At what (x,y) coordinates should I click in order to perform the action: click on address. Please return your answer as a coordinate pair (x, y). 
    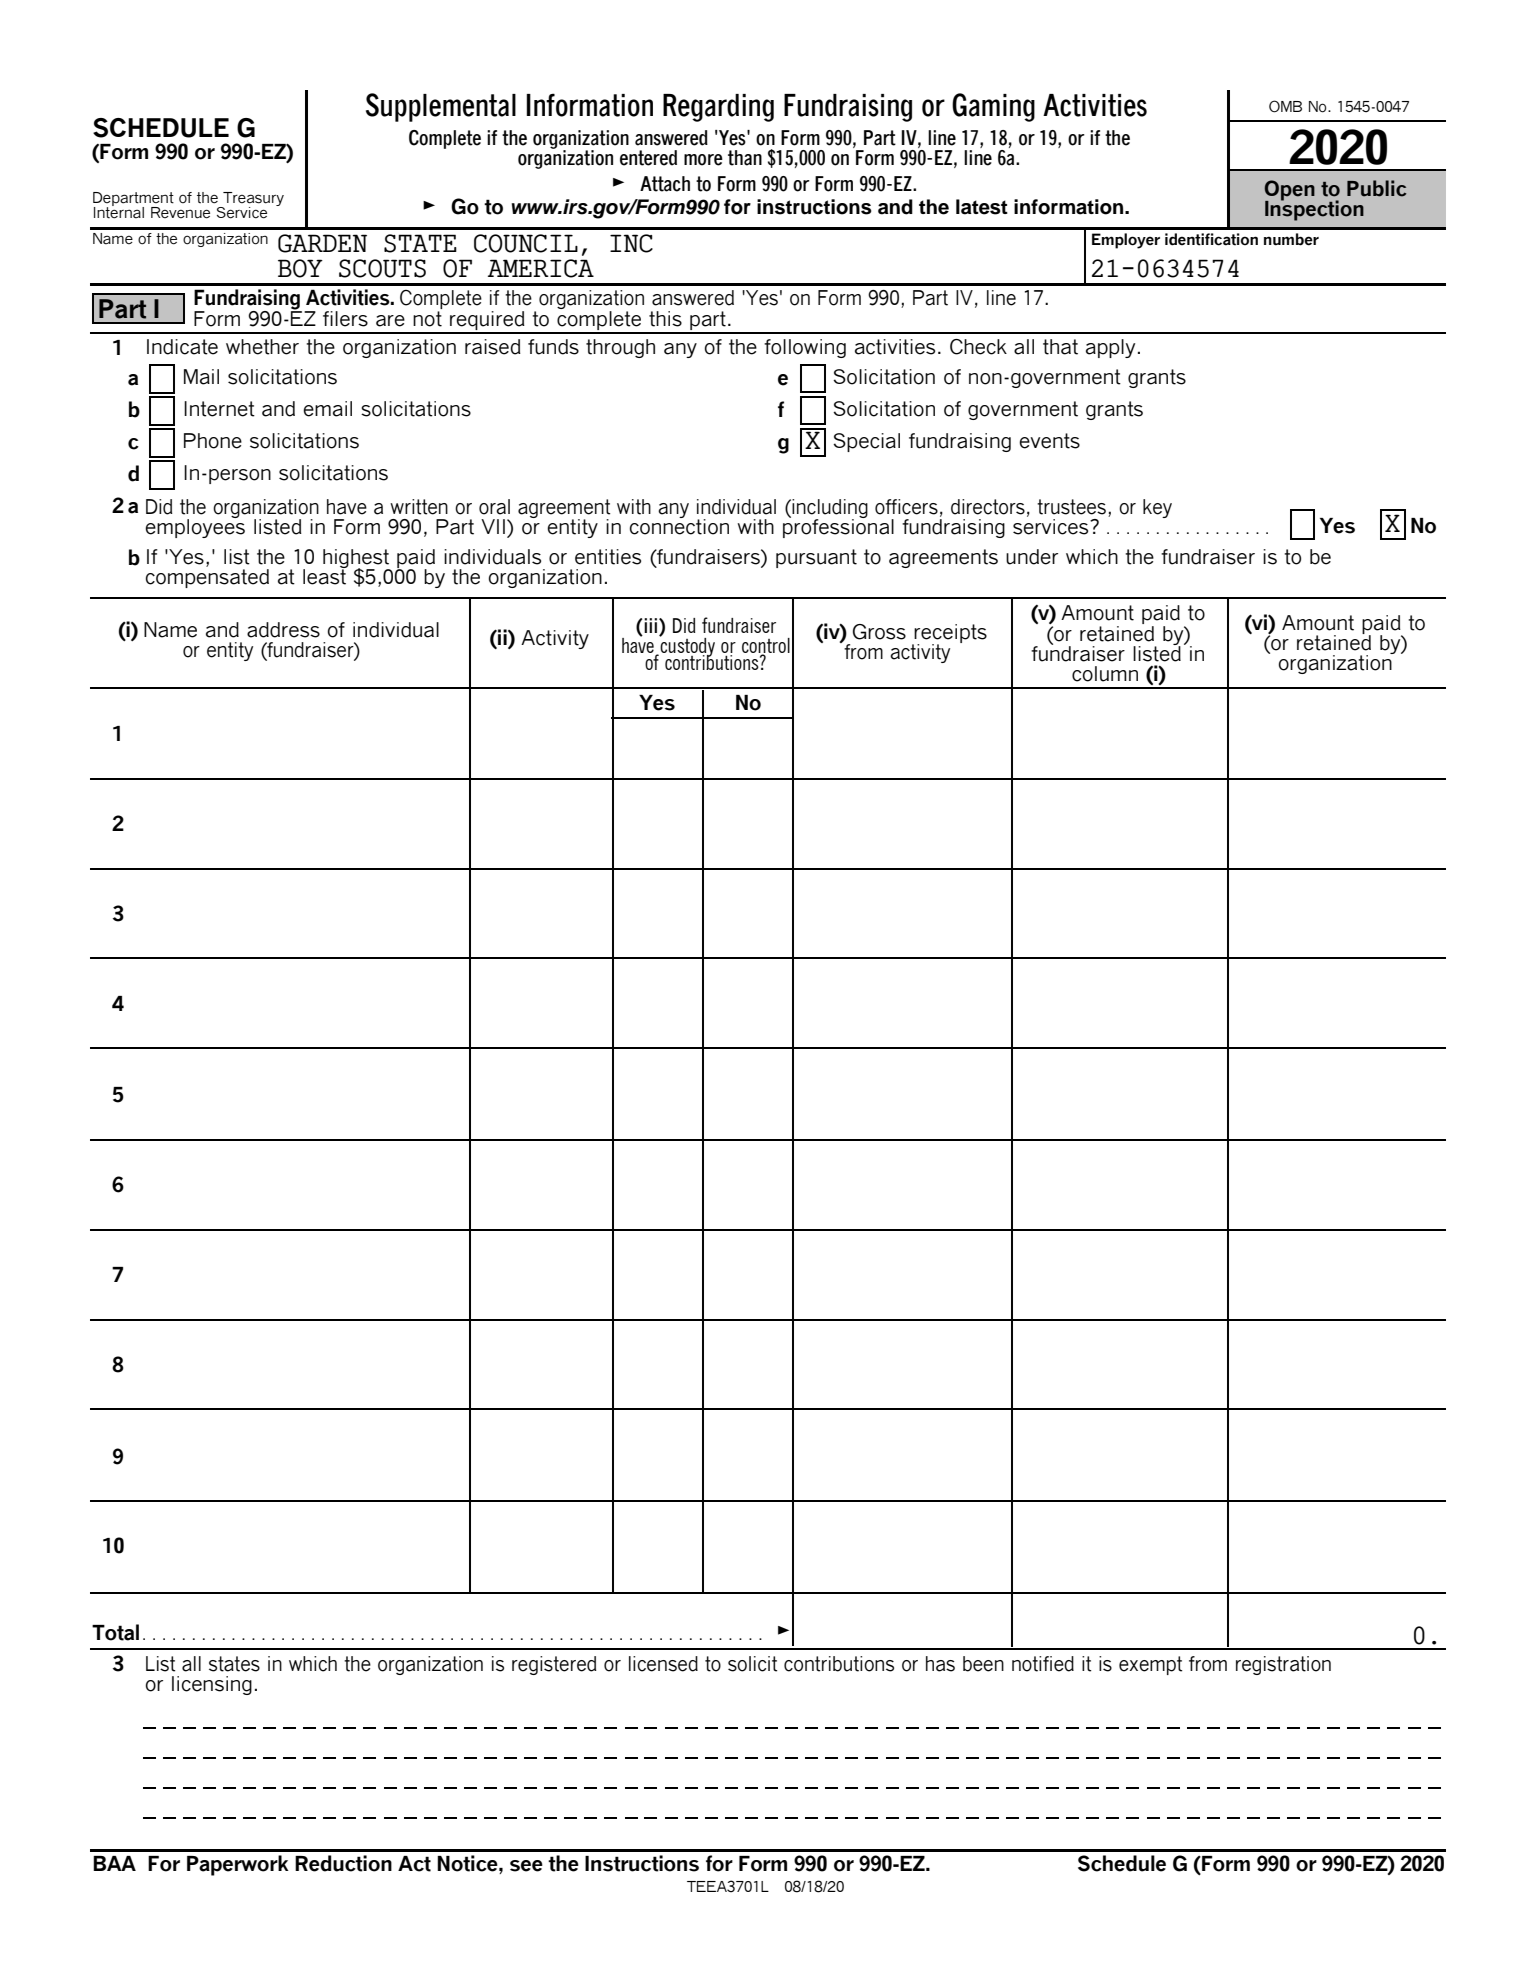
    Looking at the image, I should click on (283, 630).
